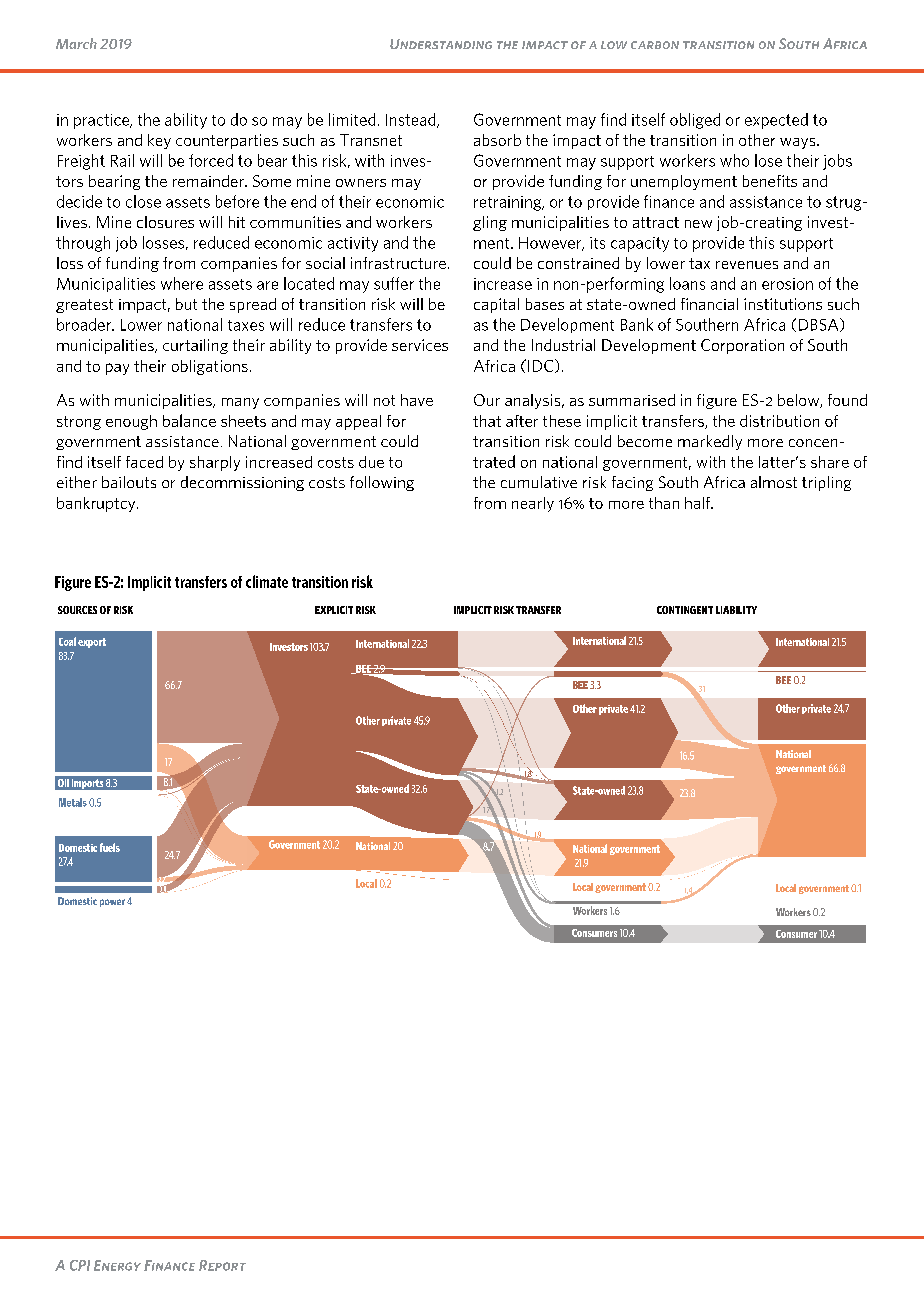 The width and height of the document is (924, 1308). Describe the element at coordinates (441, 44) in the document. I see `Understanding` at that location.
